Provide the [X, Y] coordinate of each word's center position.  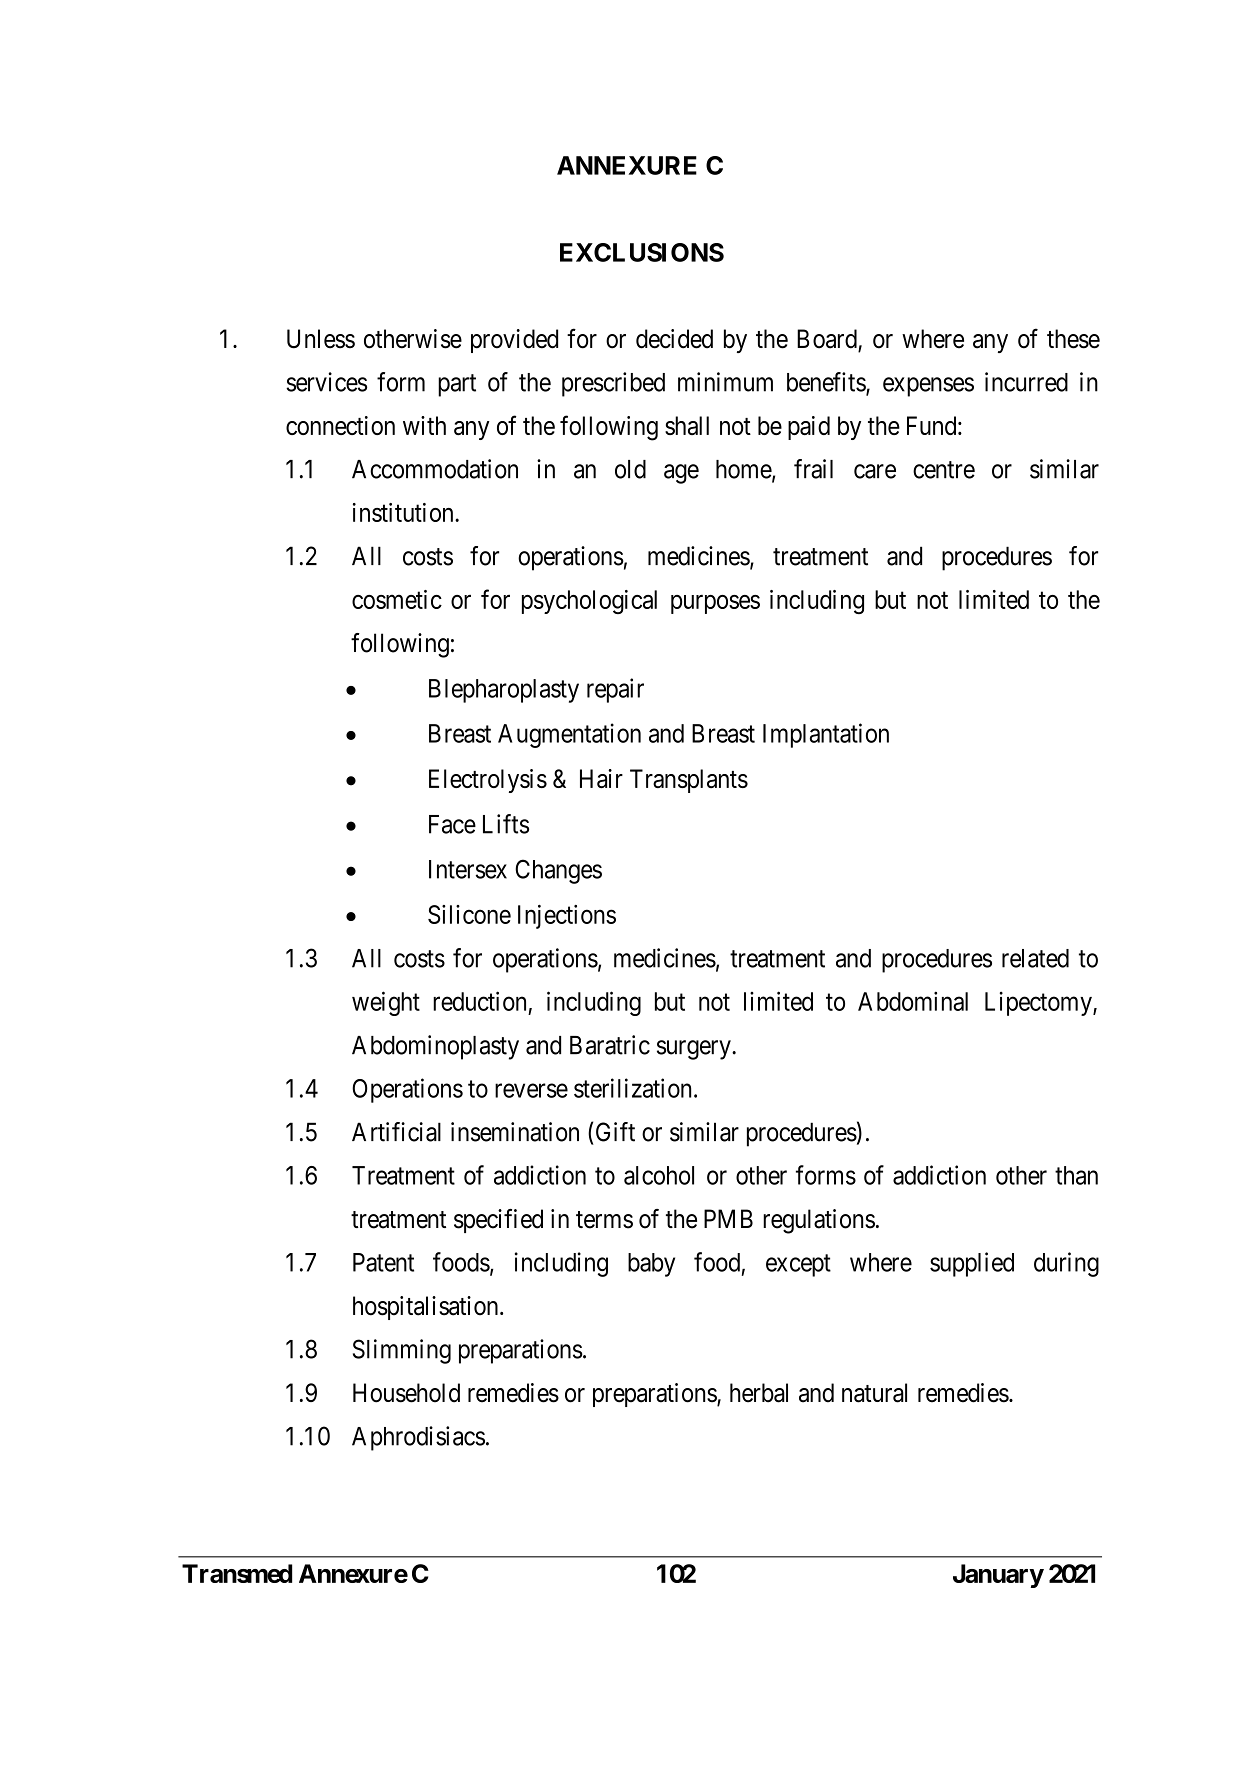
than [1076, 1175]
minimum [725, 382]
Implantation [826, 735]
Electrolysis [488, 781]
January [998, 1576]
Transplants [689, 781]
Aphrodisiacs [418, 1438]
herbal [759, 1393]
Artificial [396, 1132]
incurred [1026, 382]
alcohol [659, 1175]
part [457, 385]
